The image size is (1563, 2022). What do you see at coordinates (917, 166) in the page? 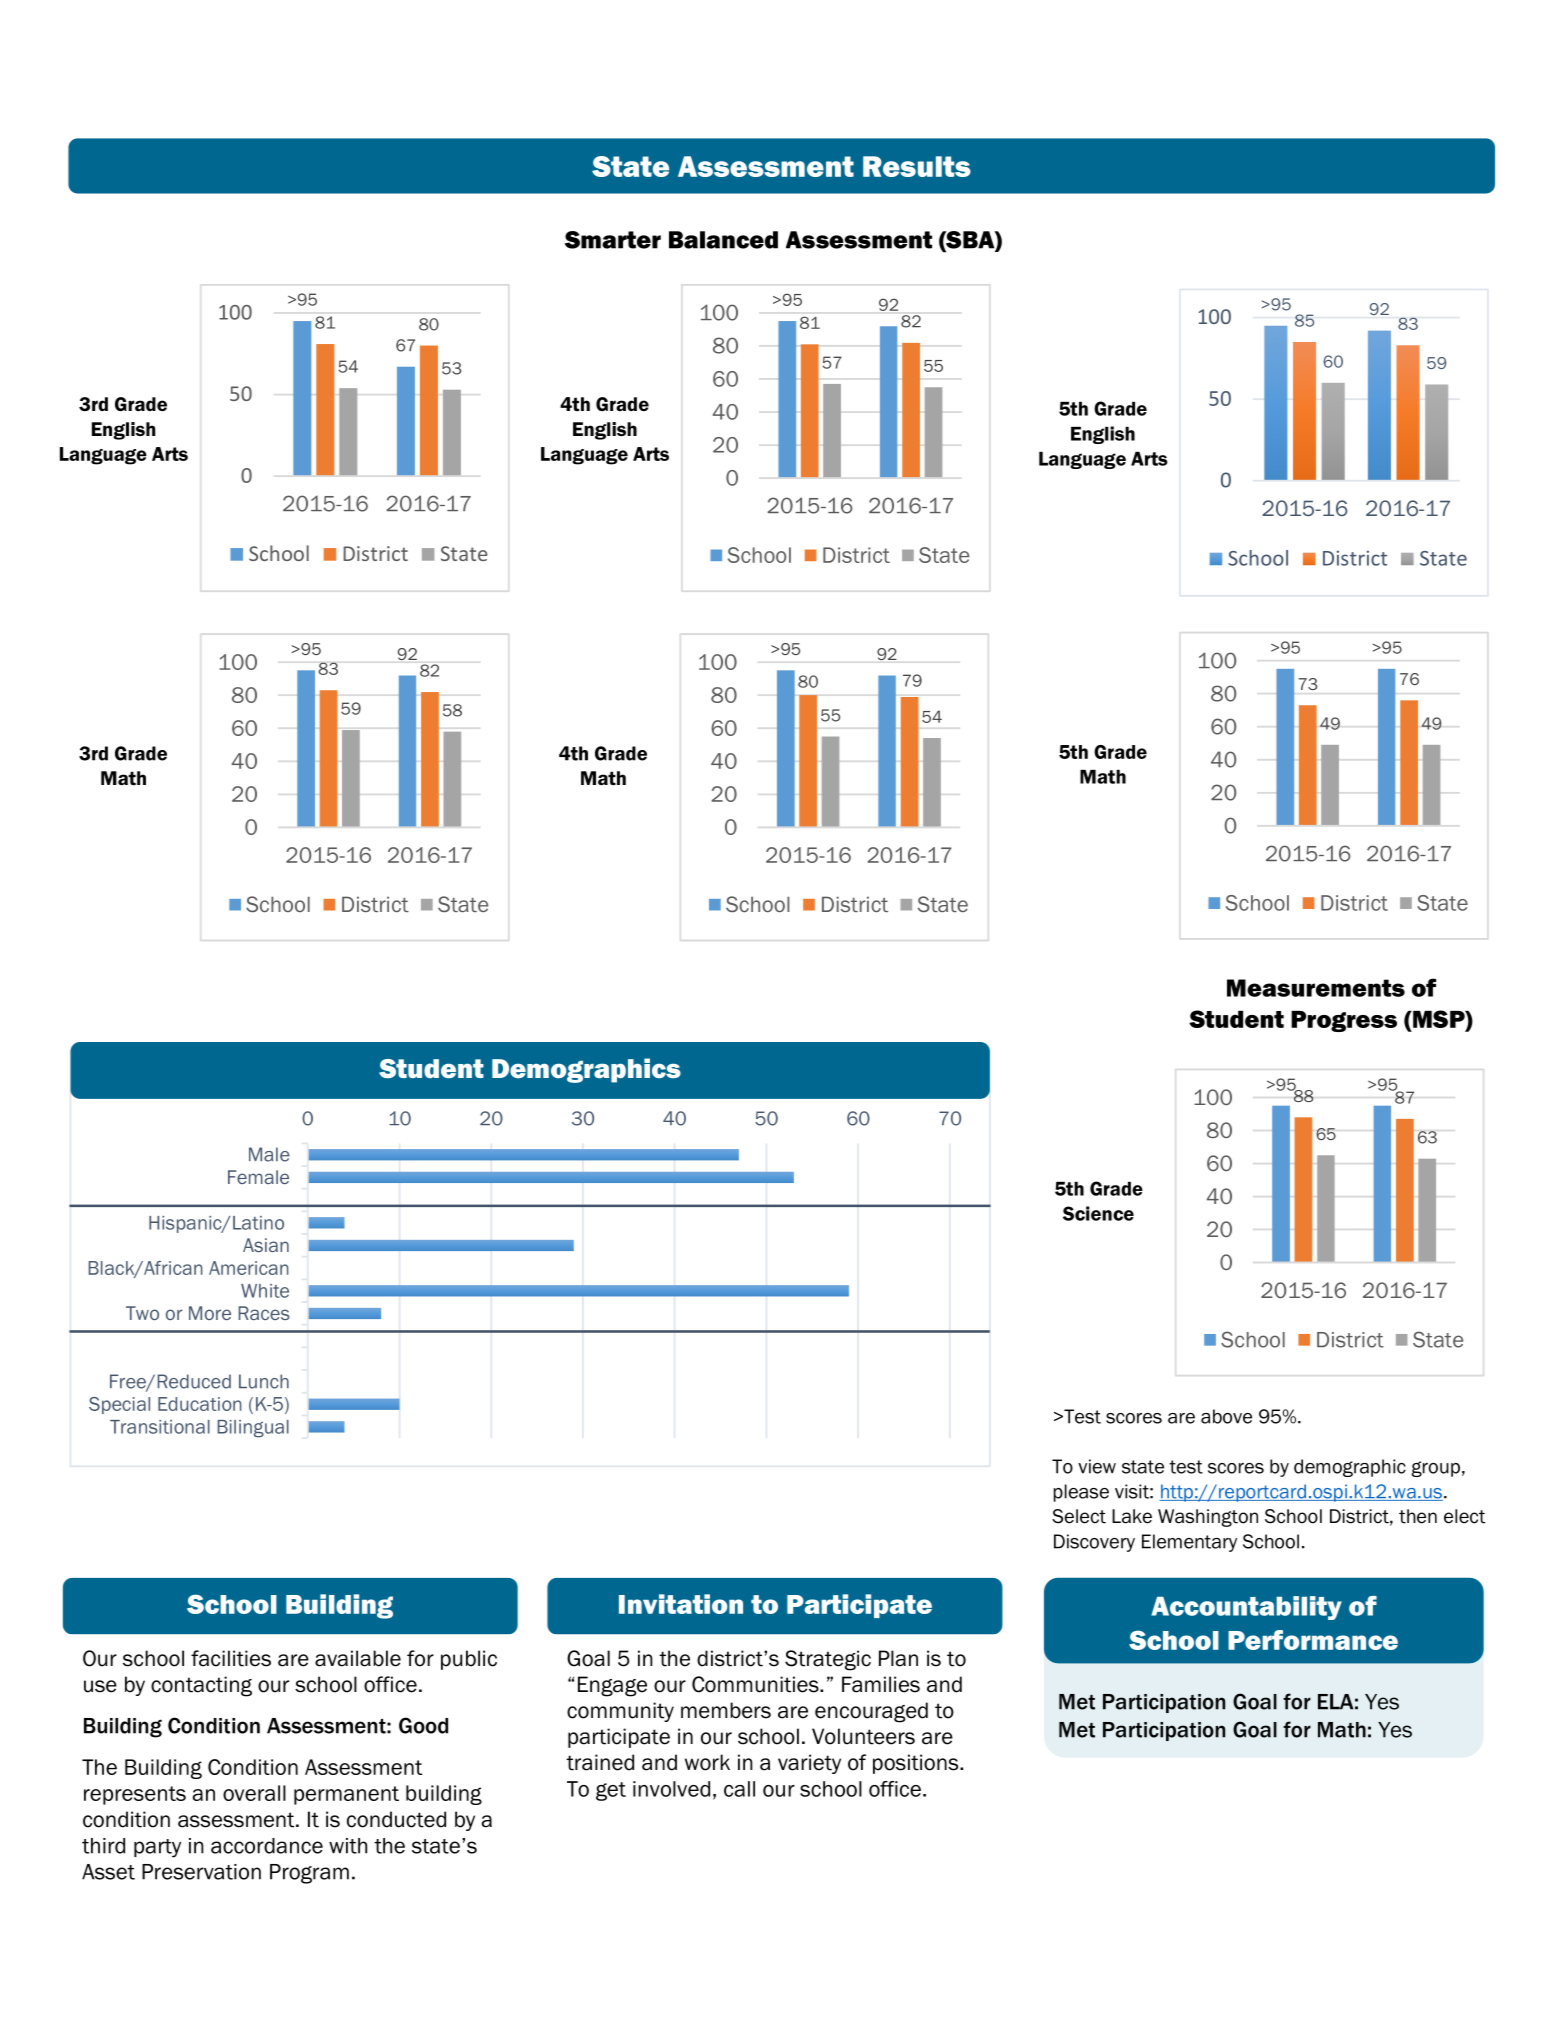
I see `Results` at bounding box center [917, 166].
